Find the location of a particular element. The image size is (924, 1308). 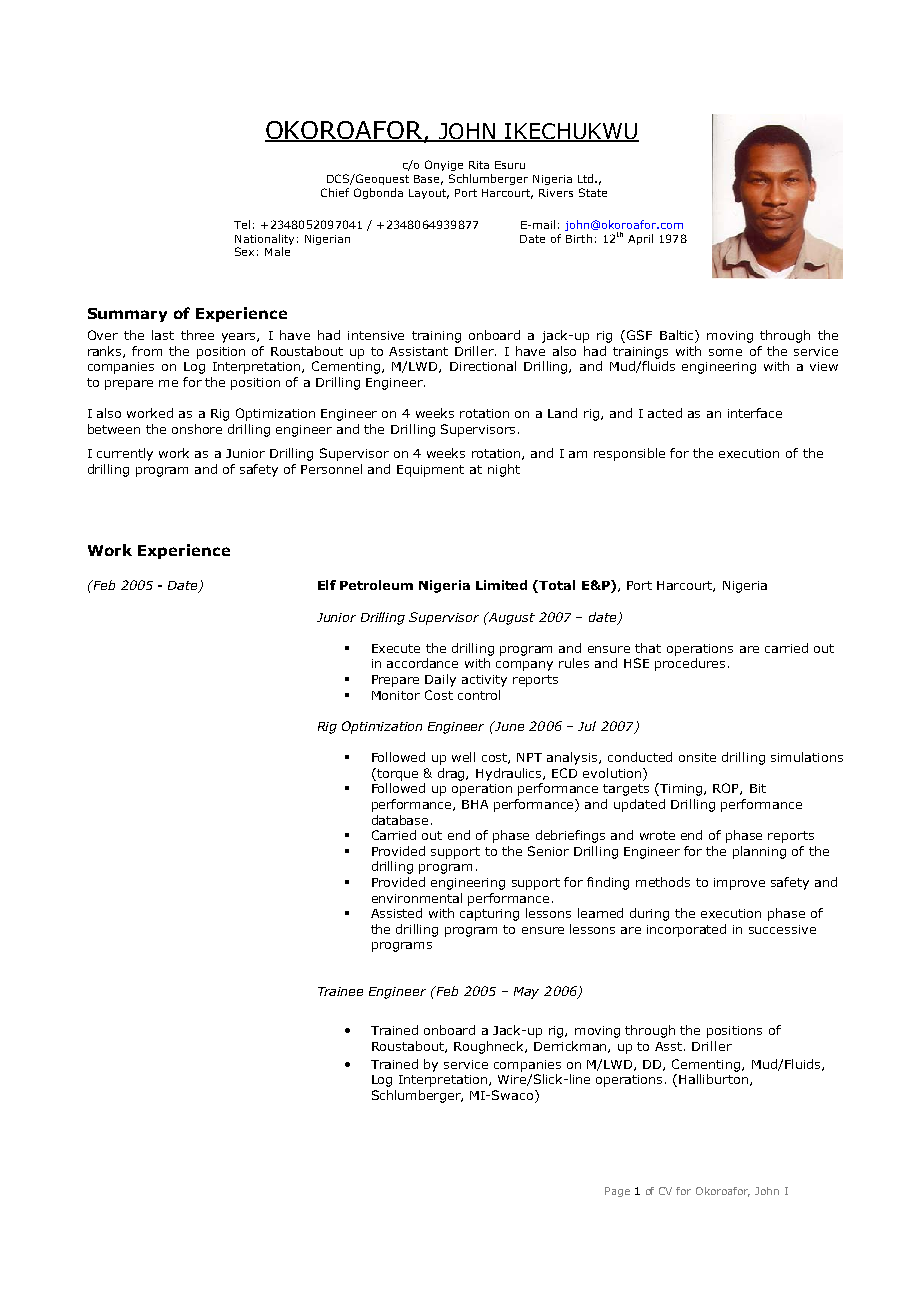

Layout is located at coordinates (429, 194).
